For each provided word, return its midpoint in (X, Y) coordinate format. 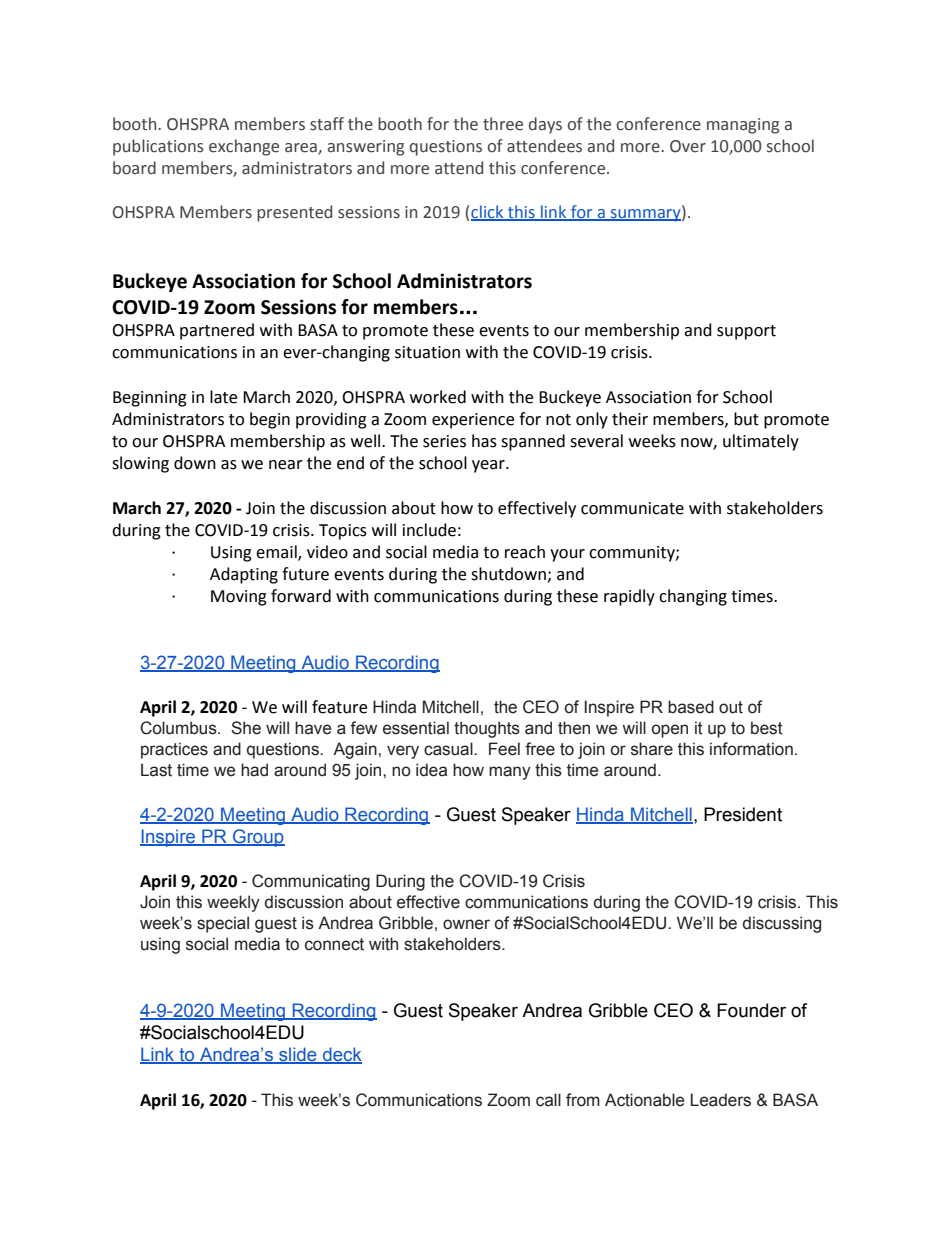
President (743, 814)
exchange (244, 147)
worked (438, 397)
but (746, 419)
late (223, 397)
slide (298, 1055)
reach (525, 552)
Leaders (721, 1100)
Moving (239, 598)
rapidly (629, 597)
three (503, 124)
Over (688, 146)
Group (258, 838)
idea (431, 770)
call (548, 1100)
